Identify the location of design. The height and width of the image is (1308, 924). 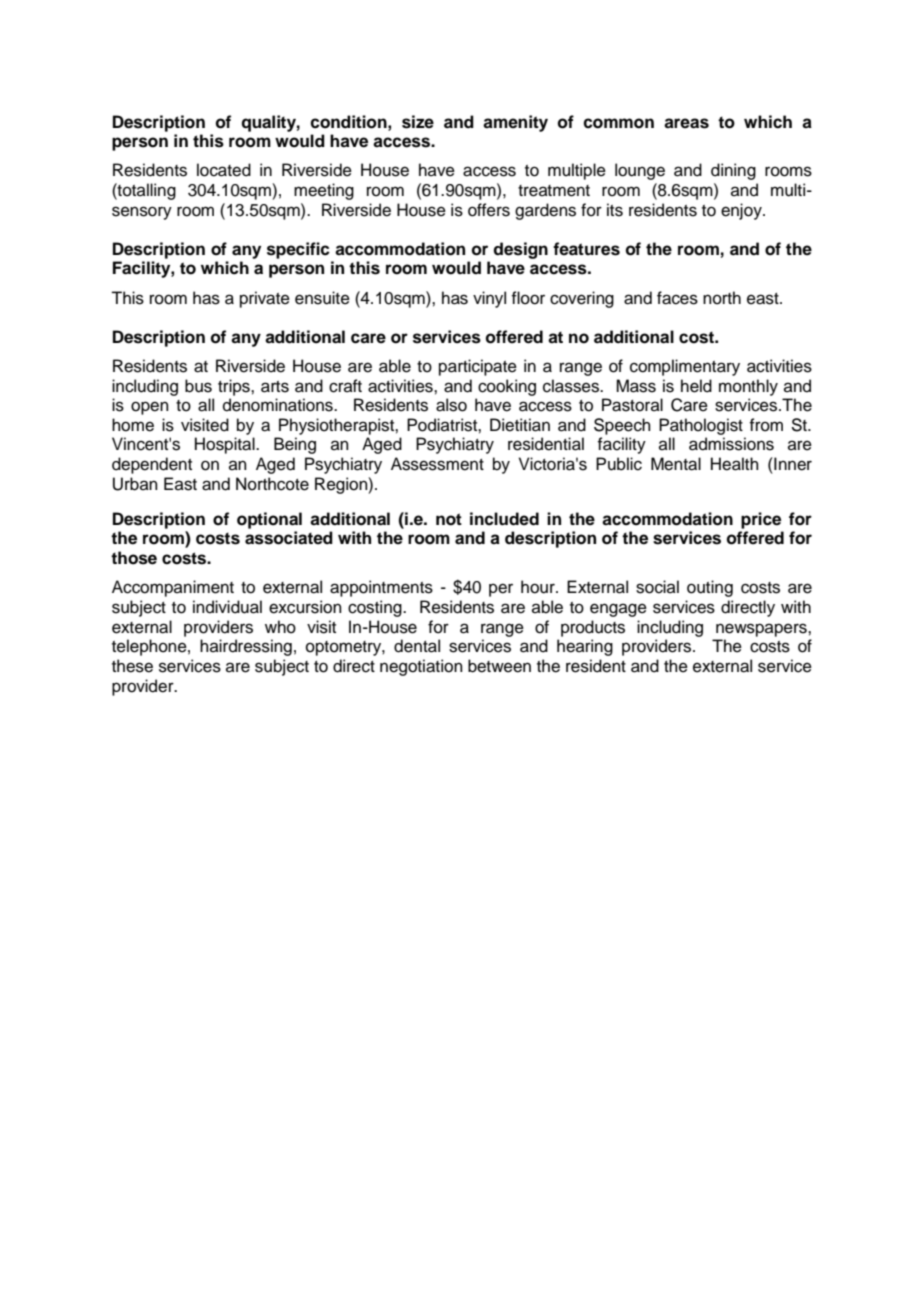
(520, 250).
